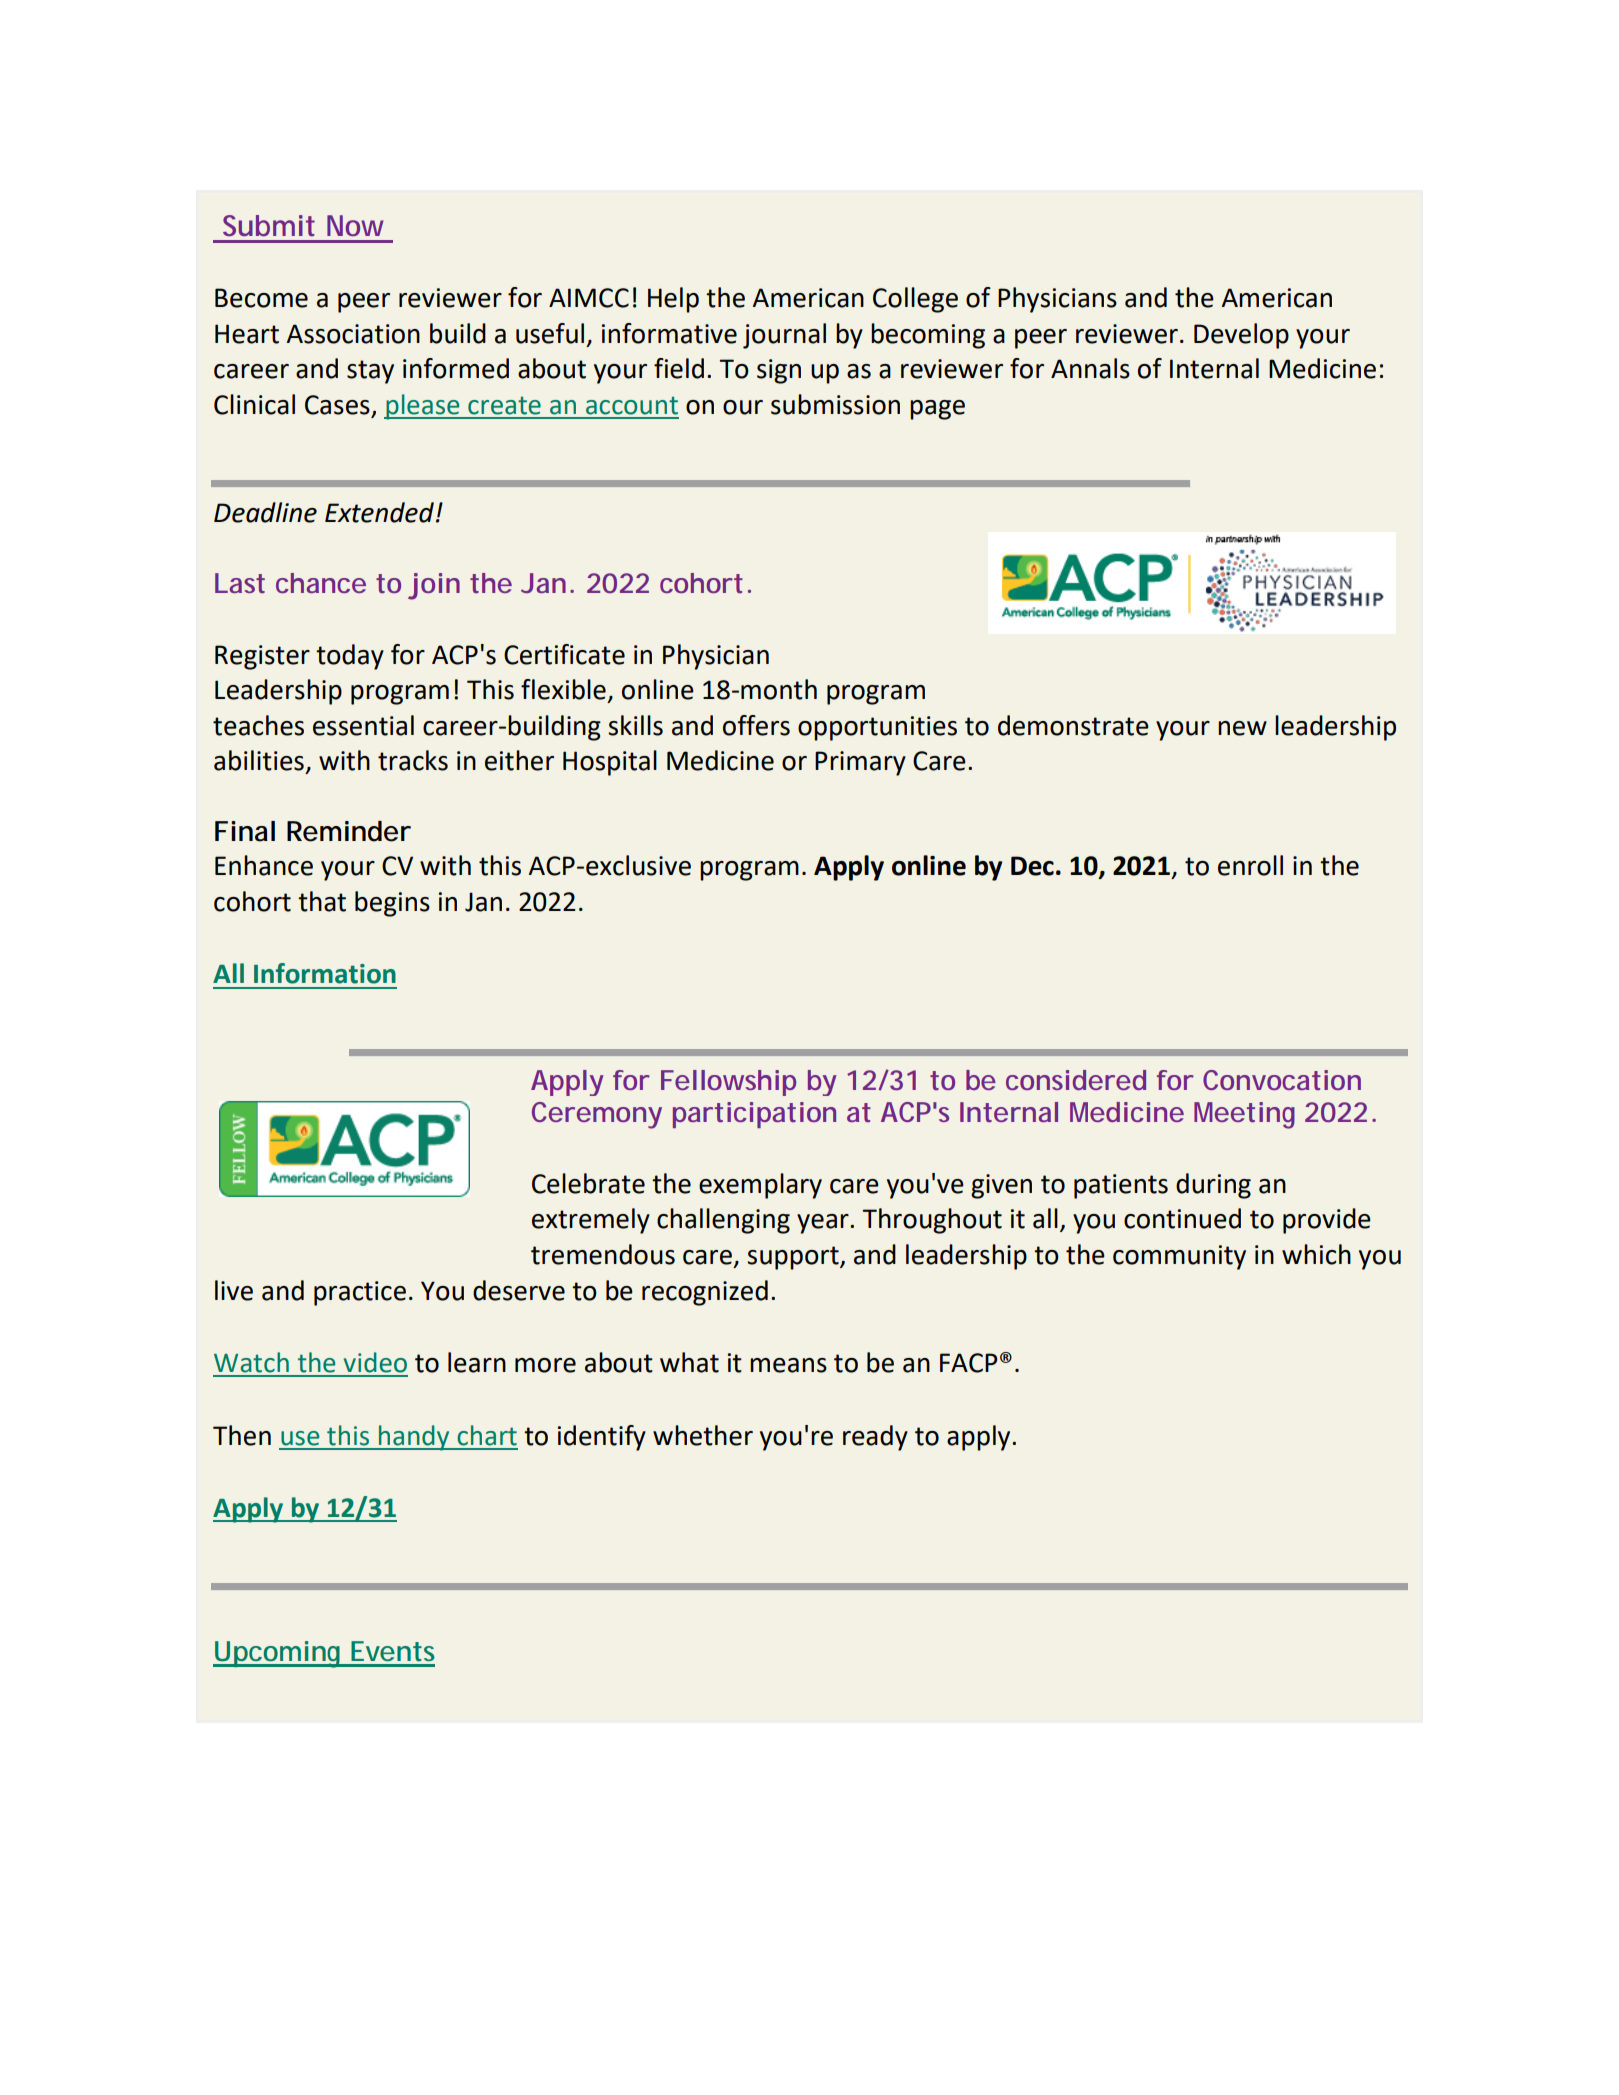 The image size is (1619, 2095). I want to click on Annals, so click(1090, 368).
